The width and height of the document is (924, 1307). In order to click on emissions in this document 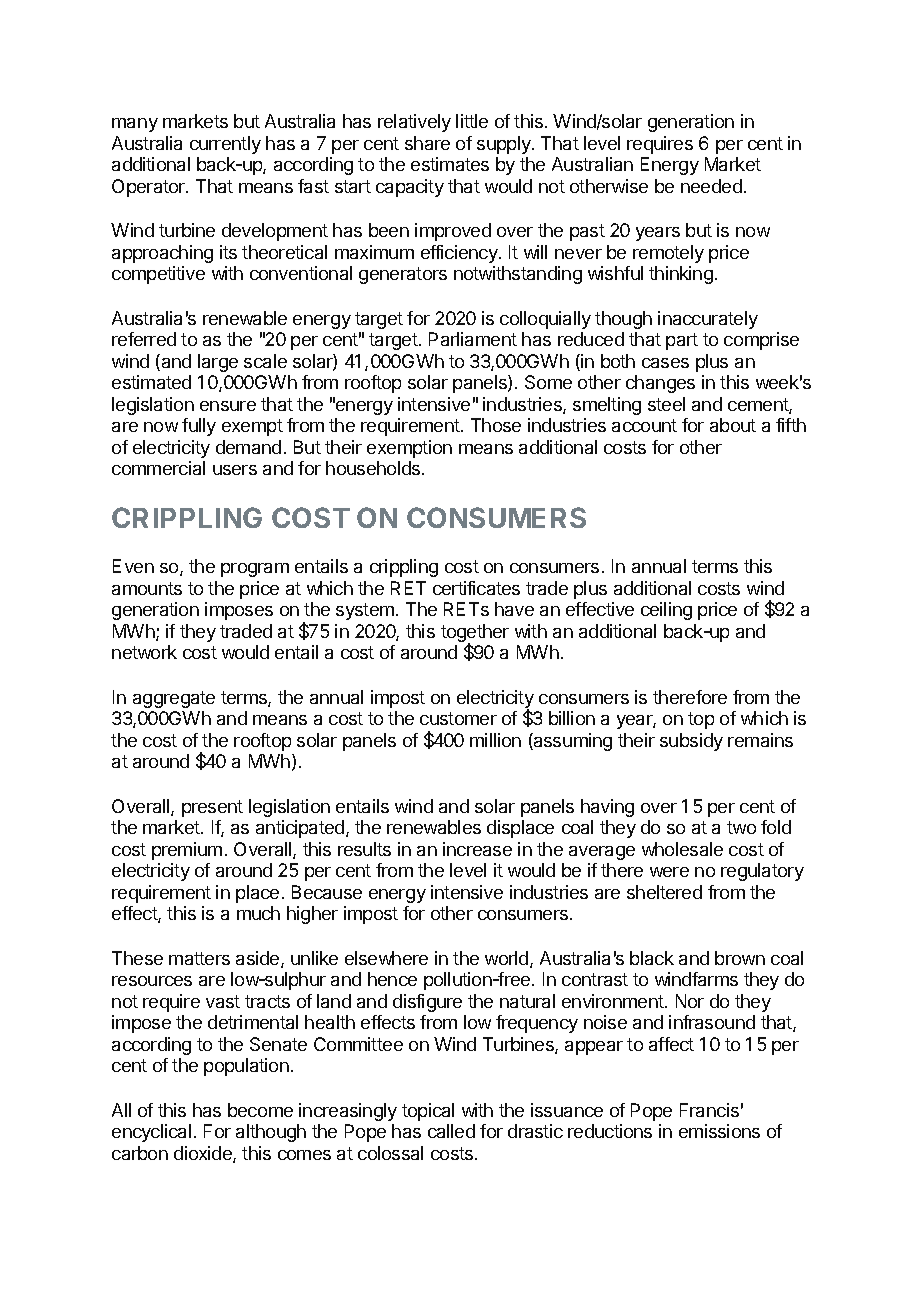, I will do `click(719, 1131)`.
